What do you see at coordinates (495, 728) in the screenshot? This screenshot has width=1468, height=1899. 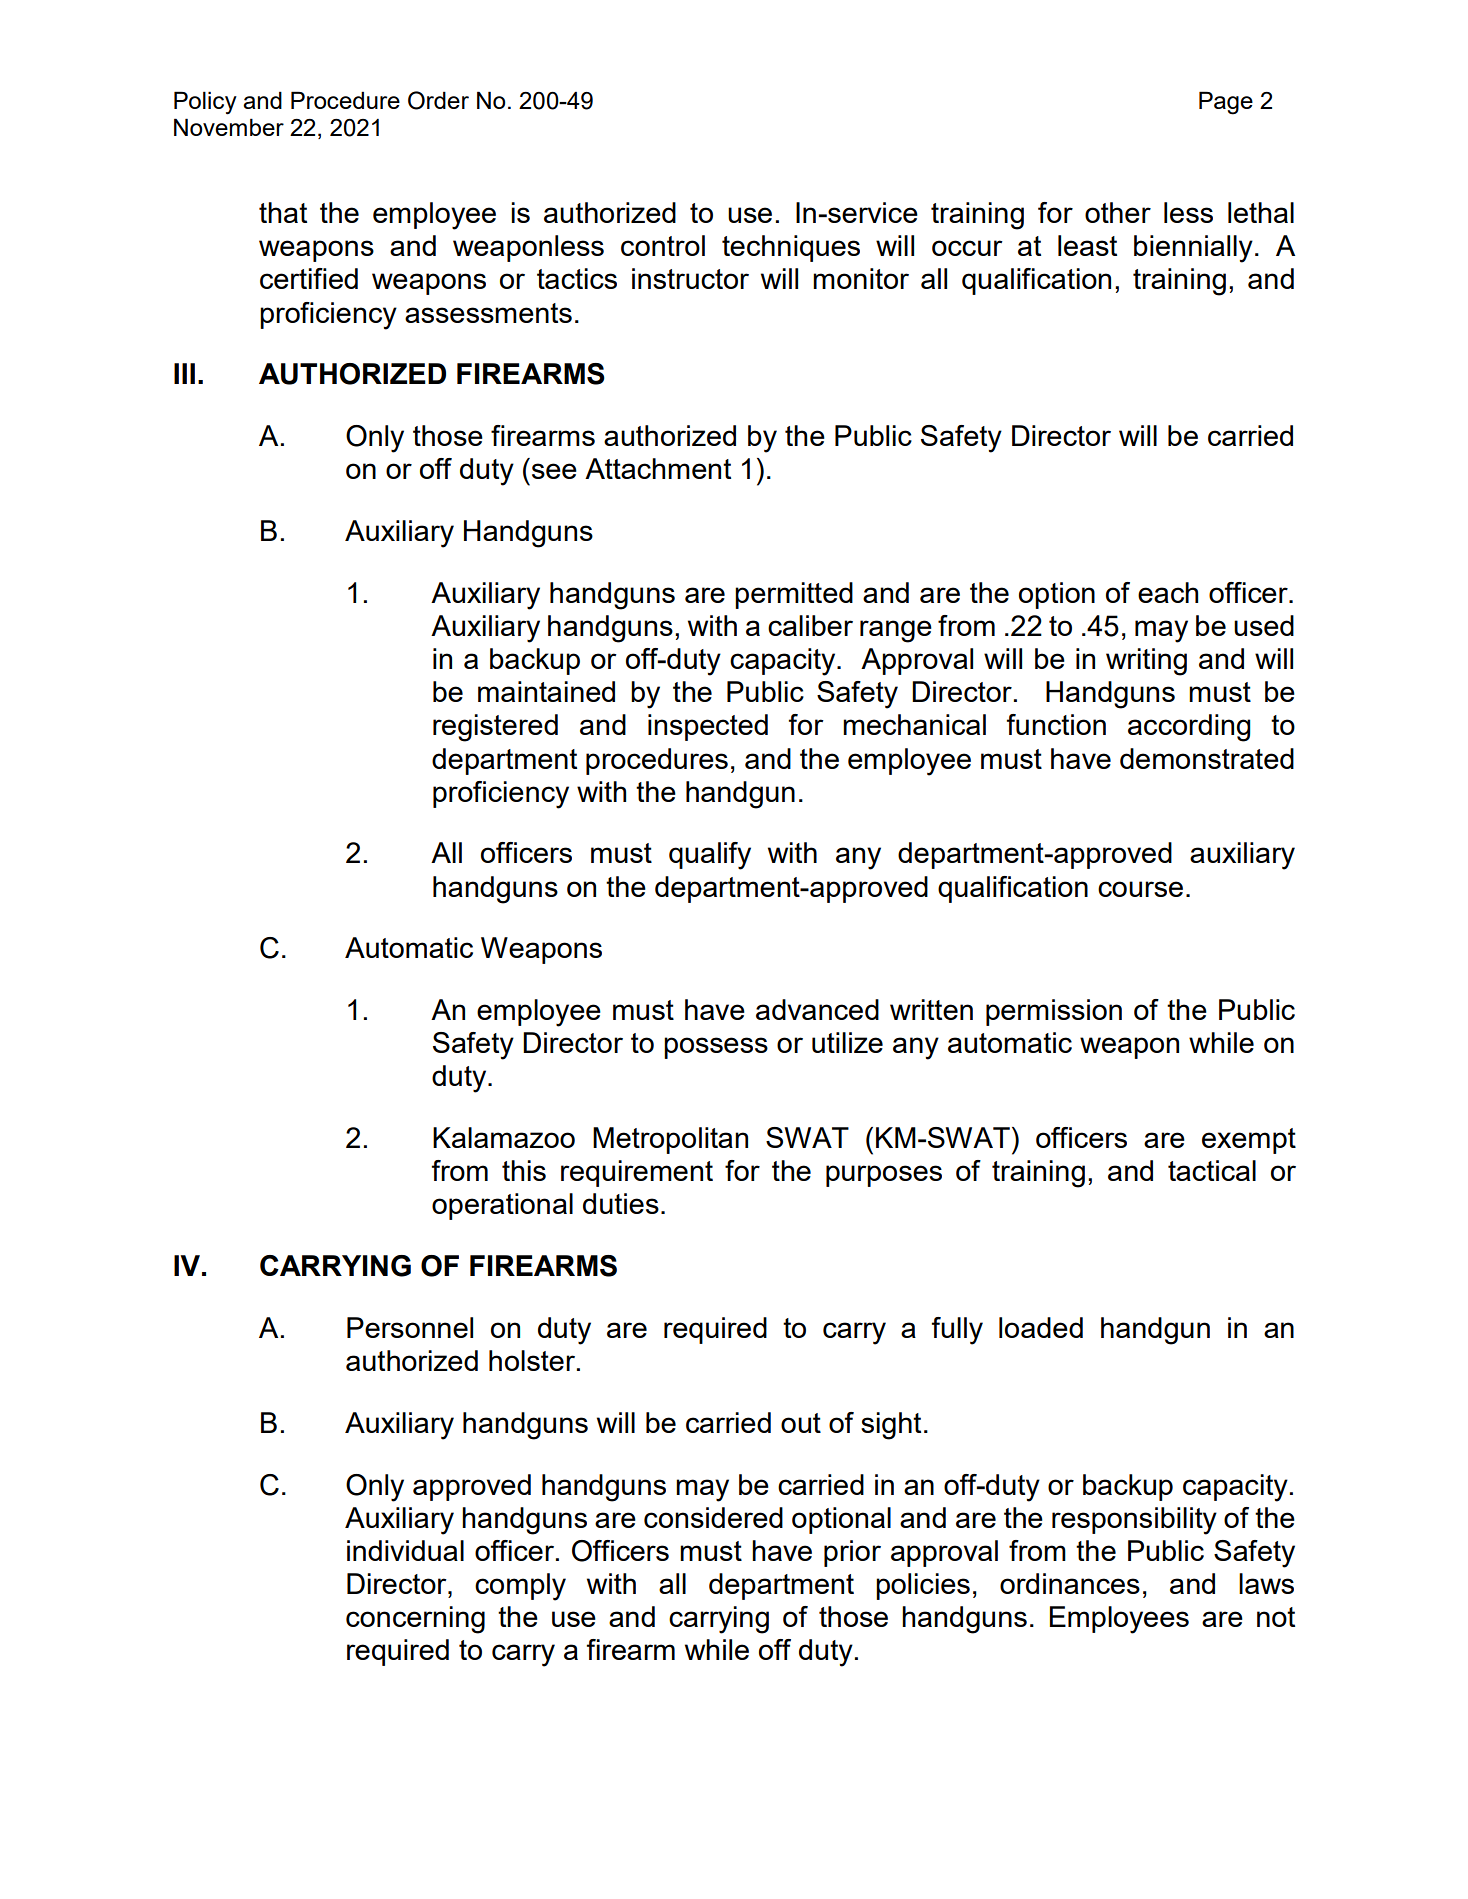 I see `registered` at bounding box center [495, 728].
